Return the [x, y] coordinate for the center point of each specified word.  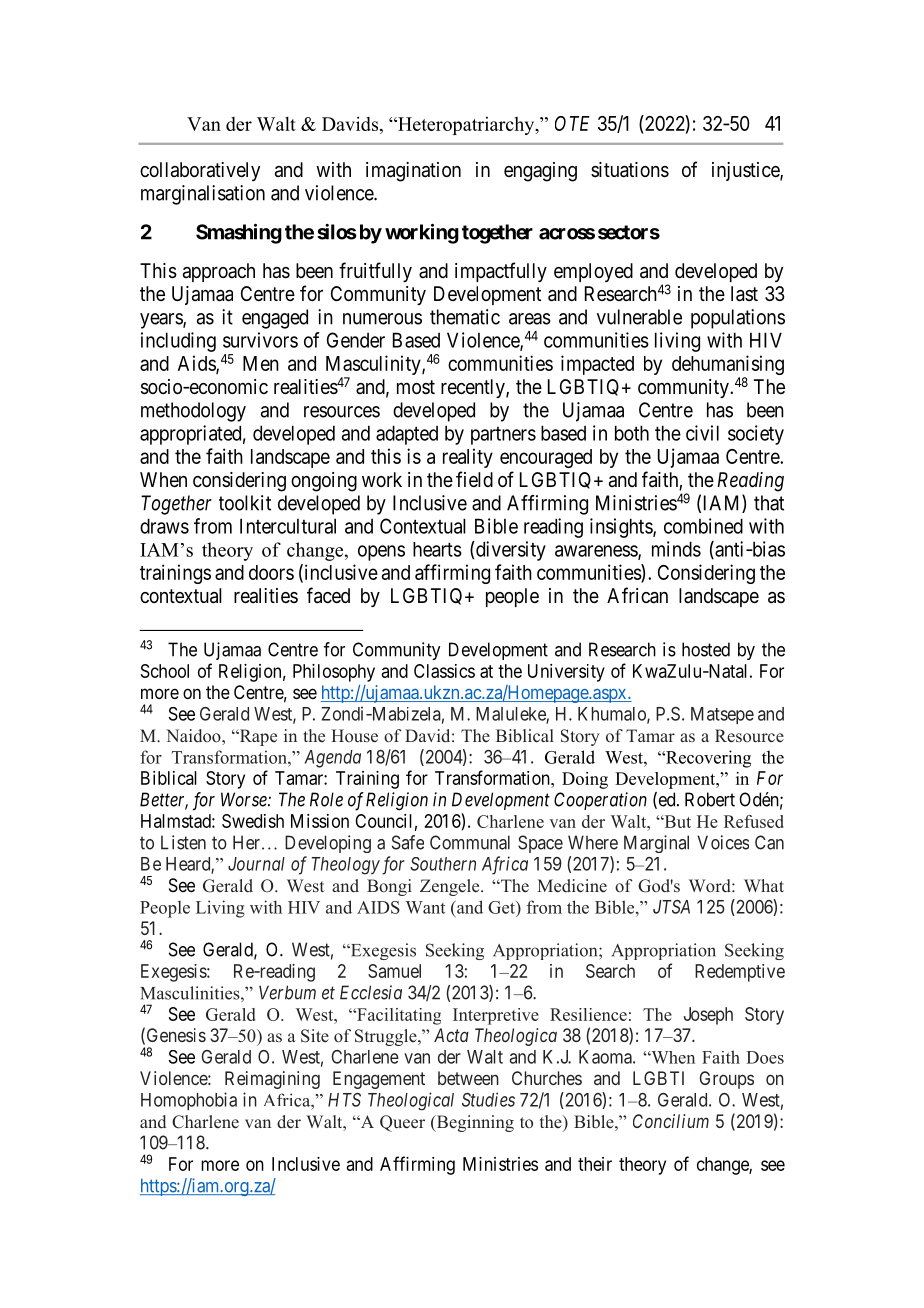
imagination [413, 172]
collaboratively [200, 171]
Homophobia [189, 1101]
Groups [726, 1080]
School [165, 671]
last [744, 294]
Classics [444, 671]
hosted [706, 649]
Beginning [474, 1123]
